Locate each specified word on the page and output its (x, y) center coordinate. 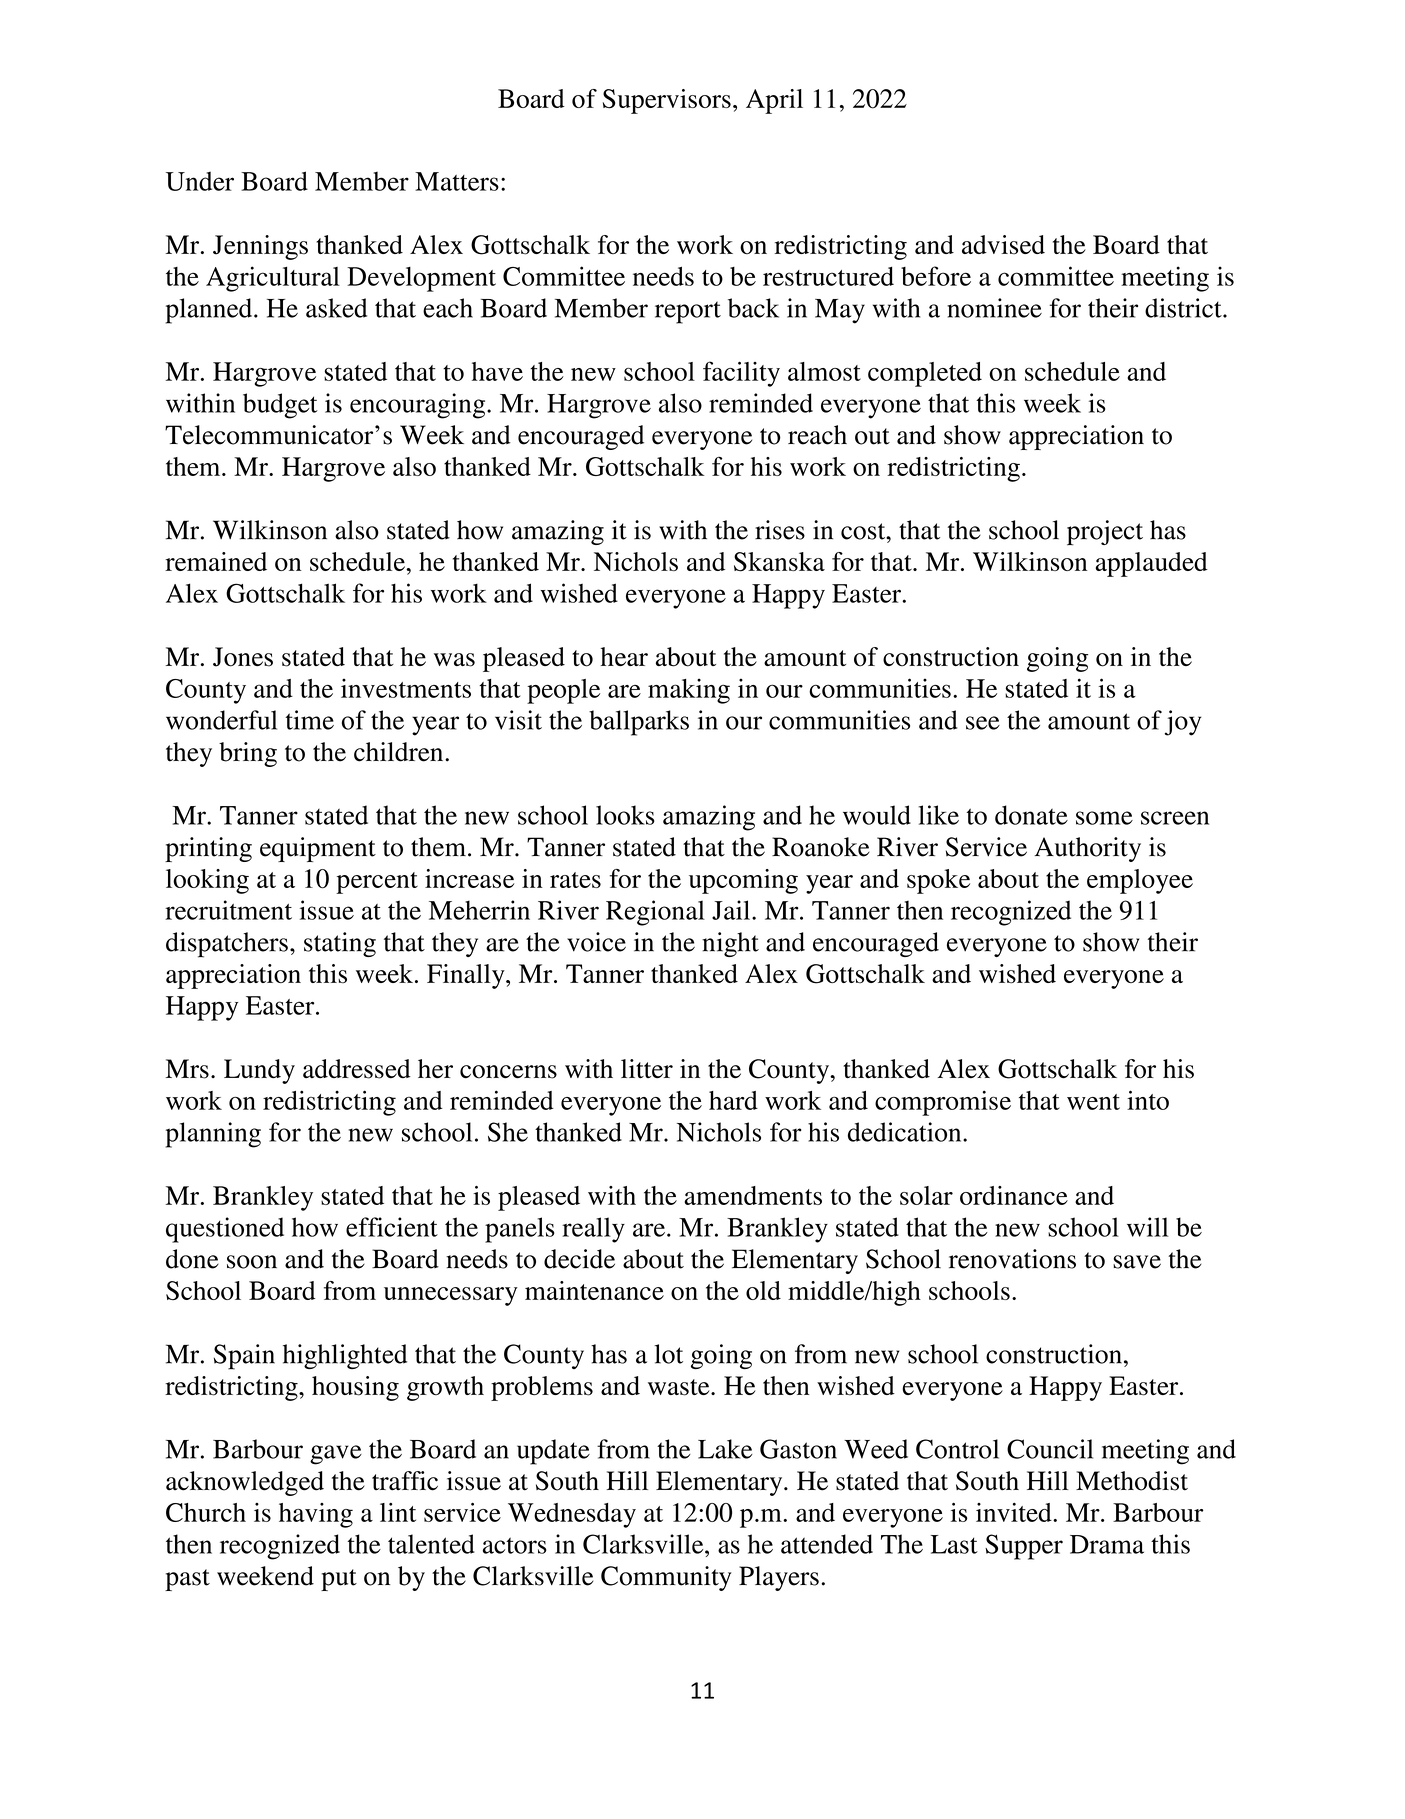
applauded (1151, 564)
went (1093, 1102)
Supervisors (667, 101)
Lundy (259, 1071)
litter (647, 1069)
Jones (243, 657)
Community (666, 1578)
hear (624, 656)
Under (200, 181)
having (316, 1515)
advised (1003, 245)
